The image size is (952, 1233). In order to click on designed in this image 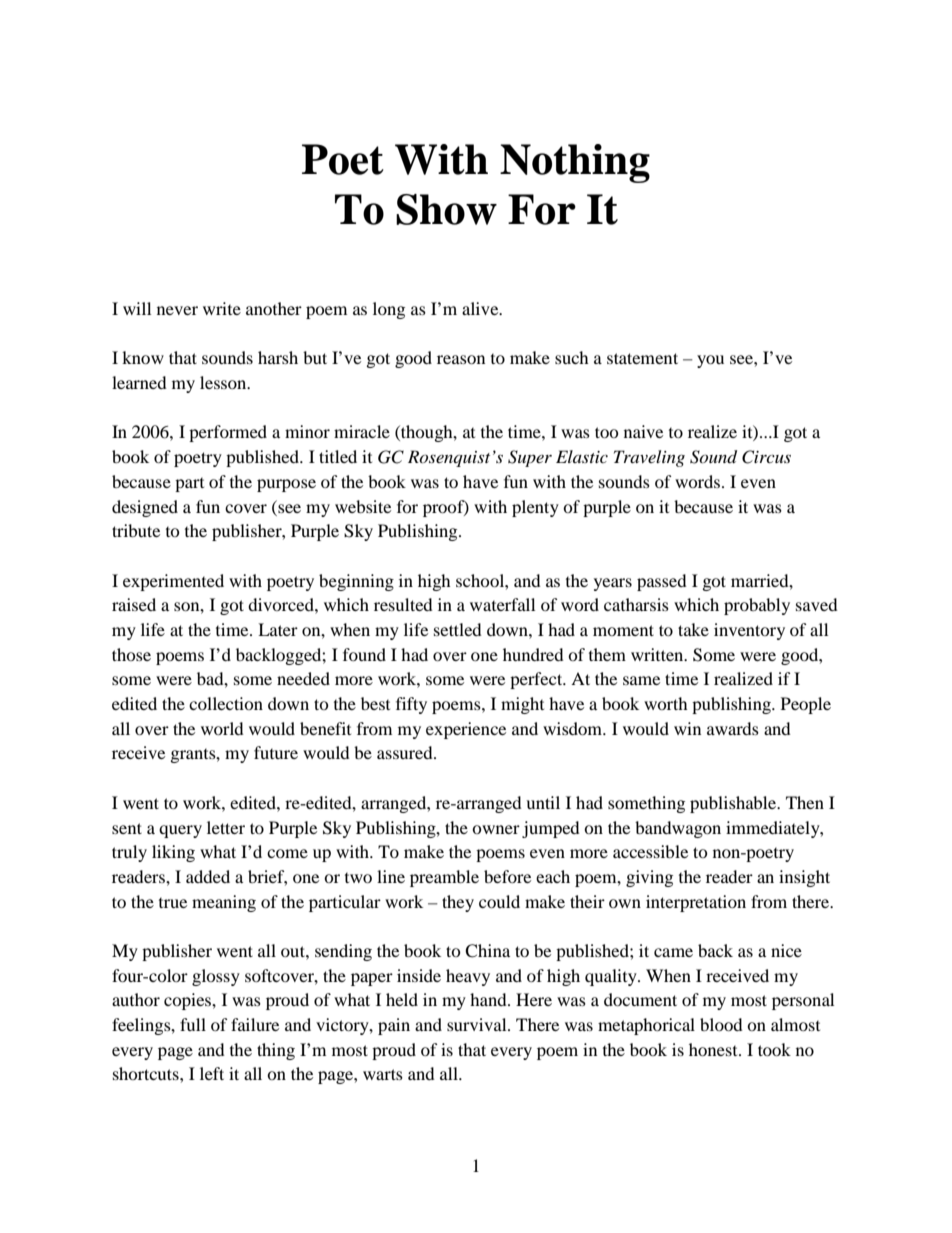, I will do `click(145, 508)`.
